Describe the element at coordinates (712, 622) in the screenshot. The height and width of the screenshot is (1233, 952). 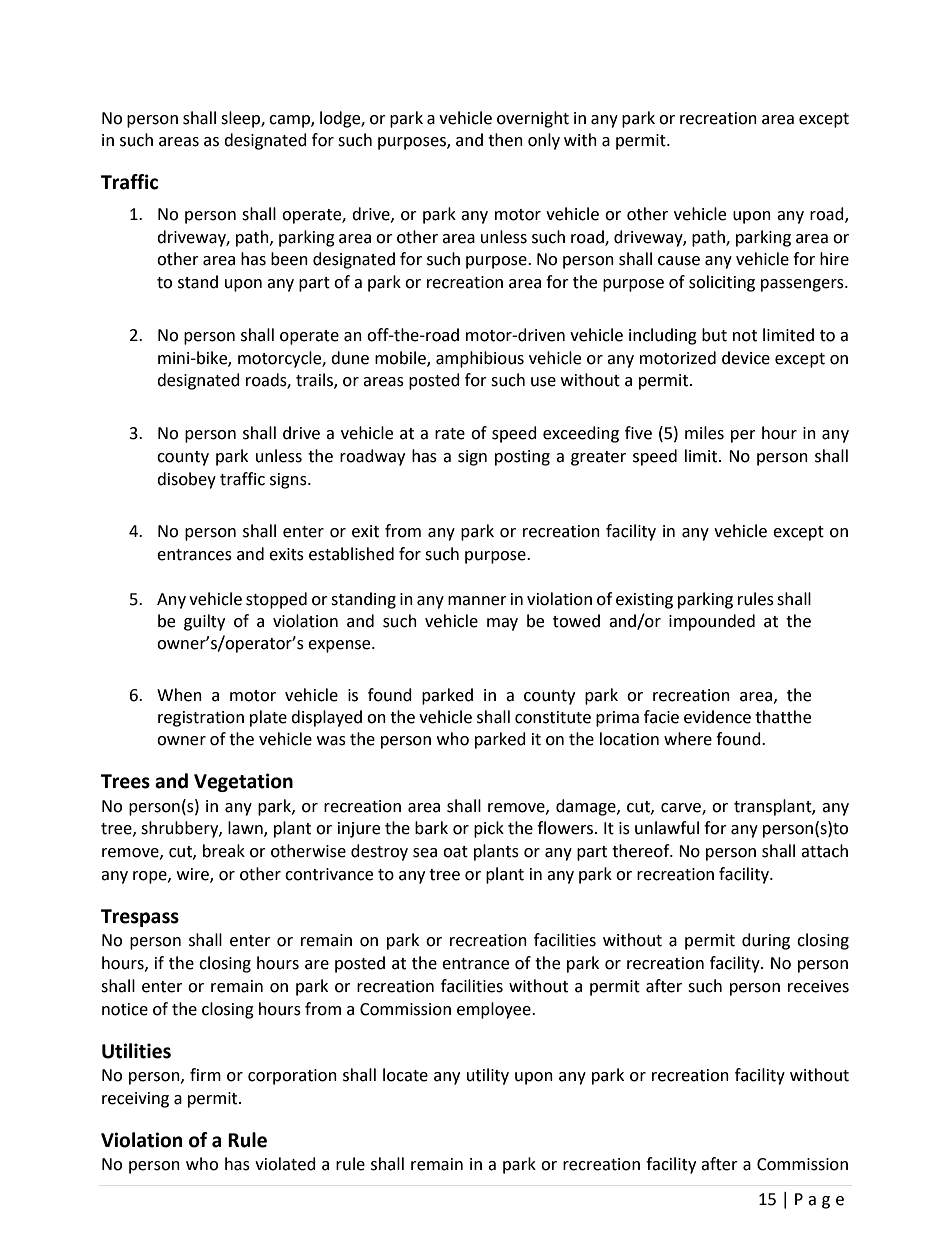
I see `impounded` at that location.
